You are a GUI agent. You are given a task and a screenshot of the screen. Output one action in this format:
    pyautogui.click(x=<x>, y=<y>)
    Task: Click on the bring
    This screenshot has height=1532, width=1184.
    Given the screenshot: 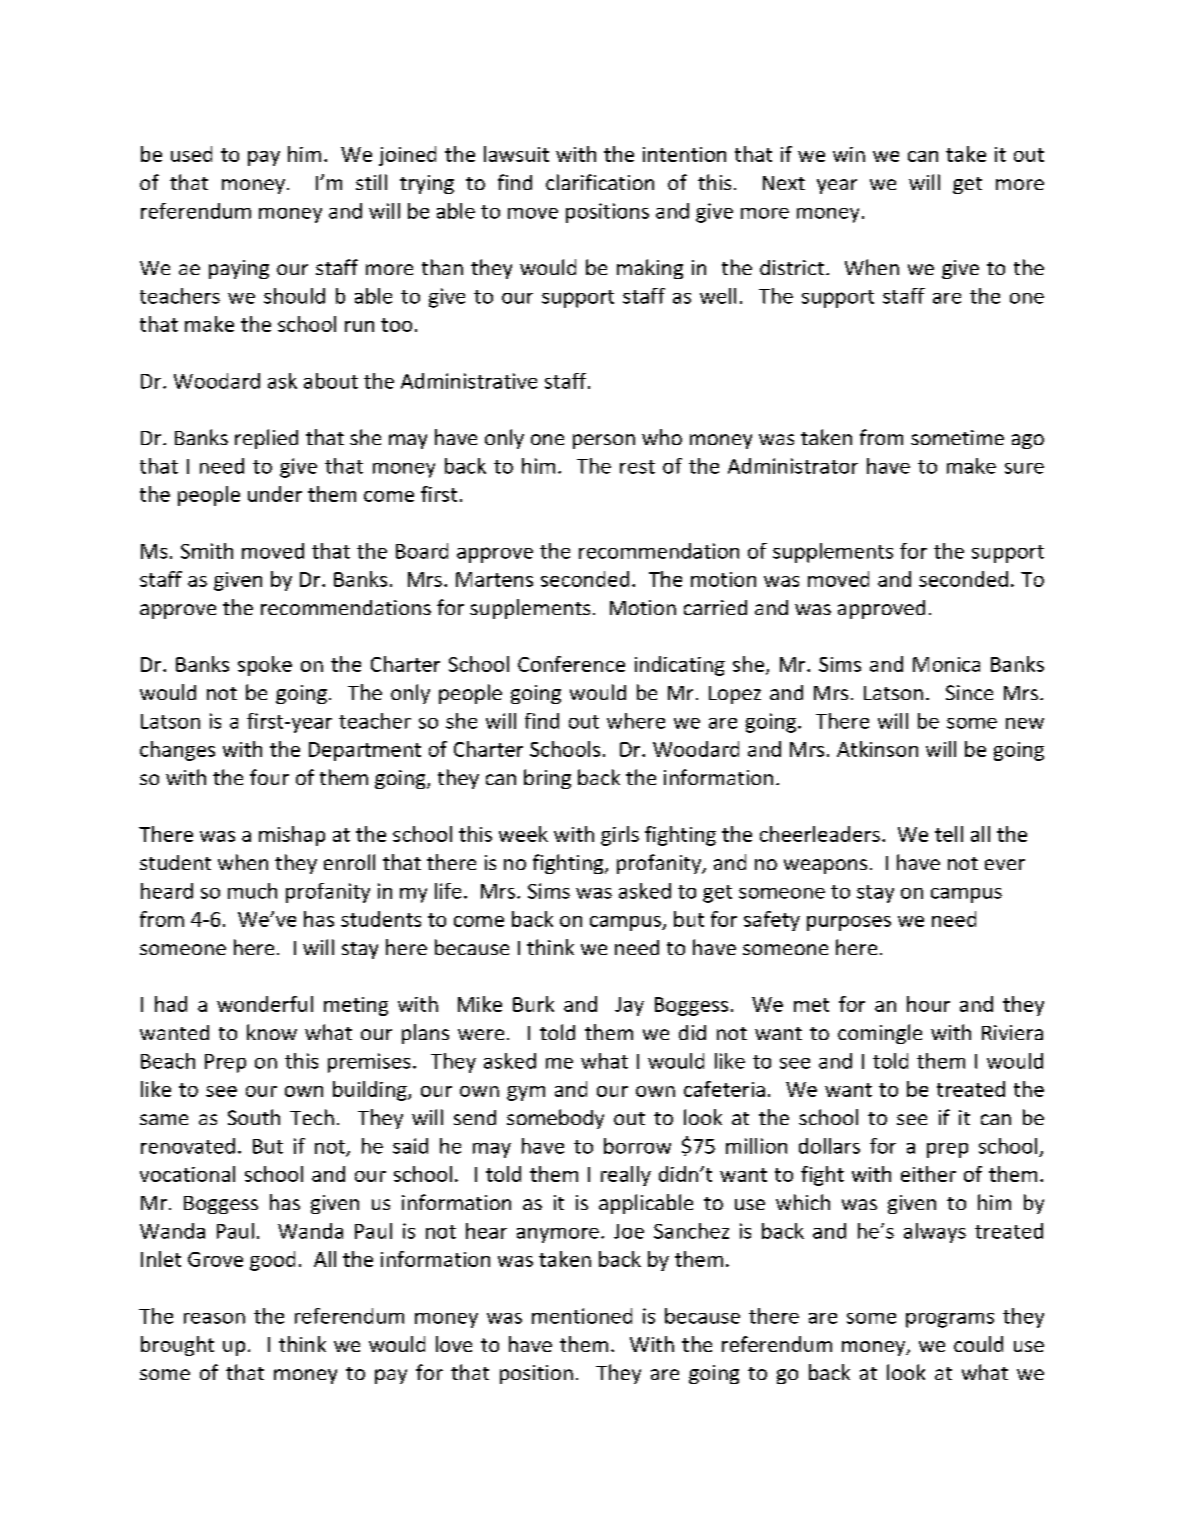 What is the action you would take?
    pyautogui.click(x=547, y=779)
